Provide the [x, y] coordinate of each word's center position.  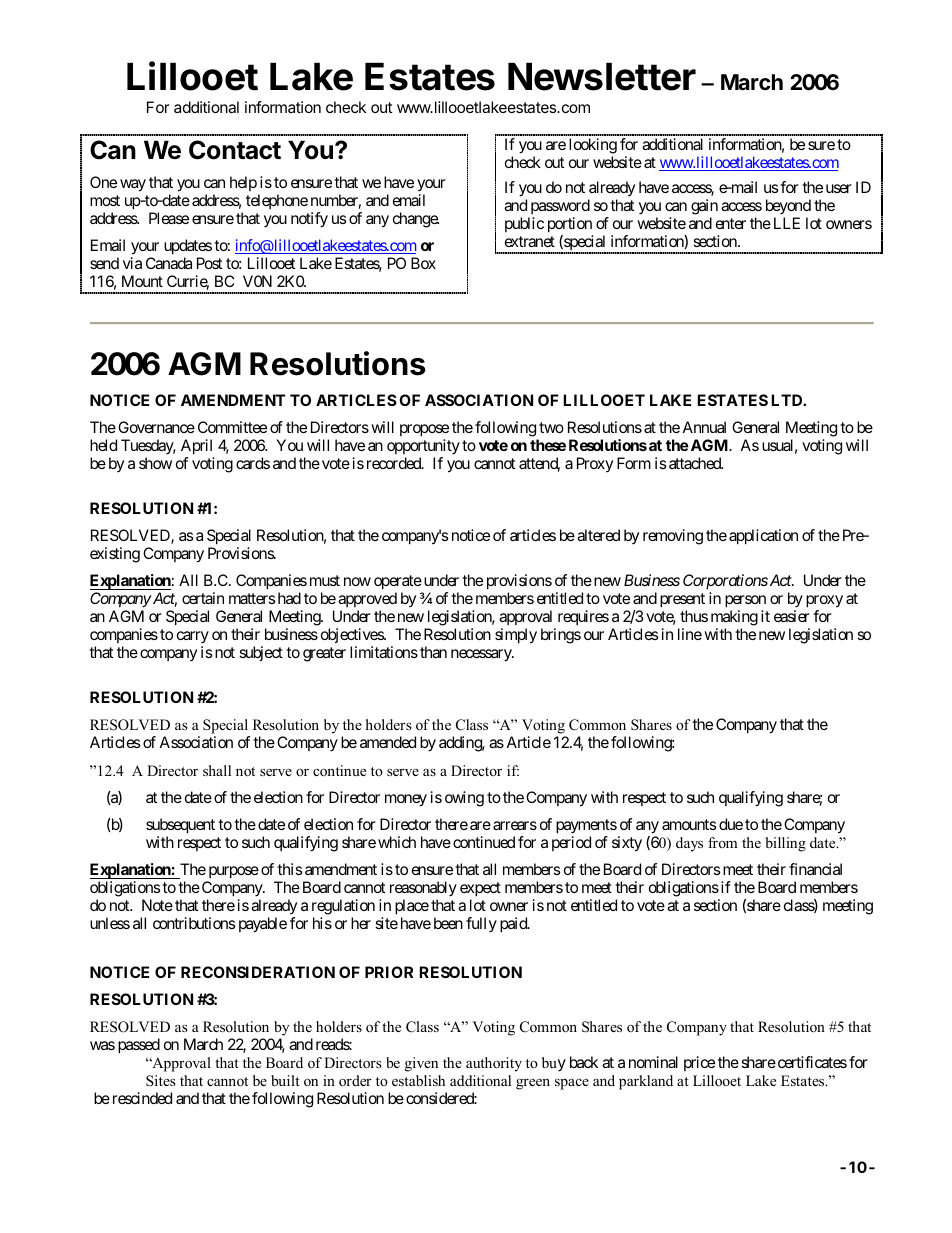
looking [593, 147]
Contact [235, 150]
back [584, 1062]
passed [139, 1046]
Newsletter [602, 77]
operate [398, 584]
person [745, 603]
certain [203, 598]
